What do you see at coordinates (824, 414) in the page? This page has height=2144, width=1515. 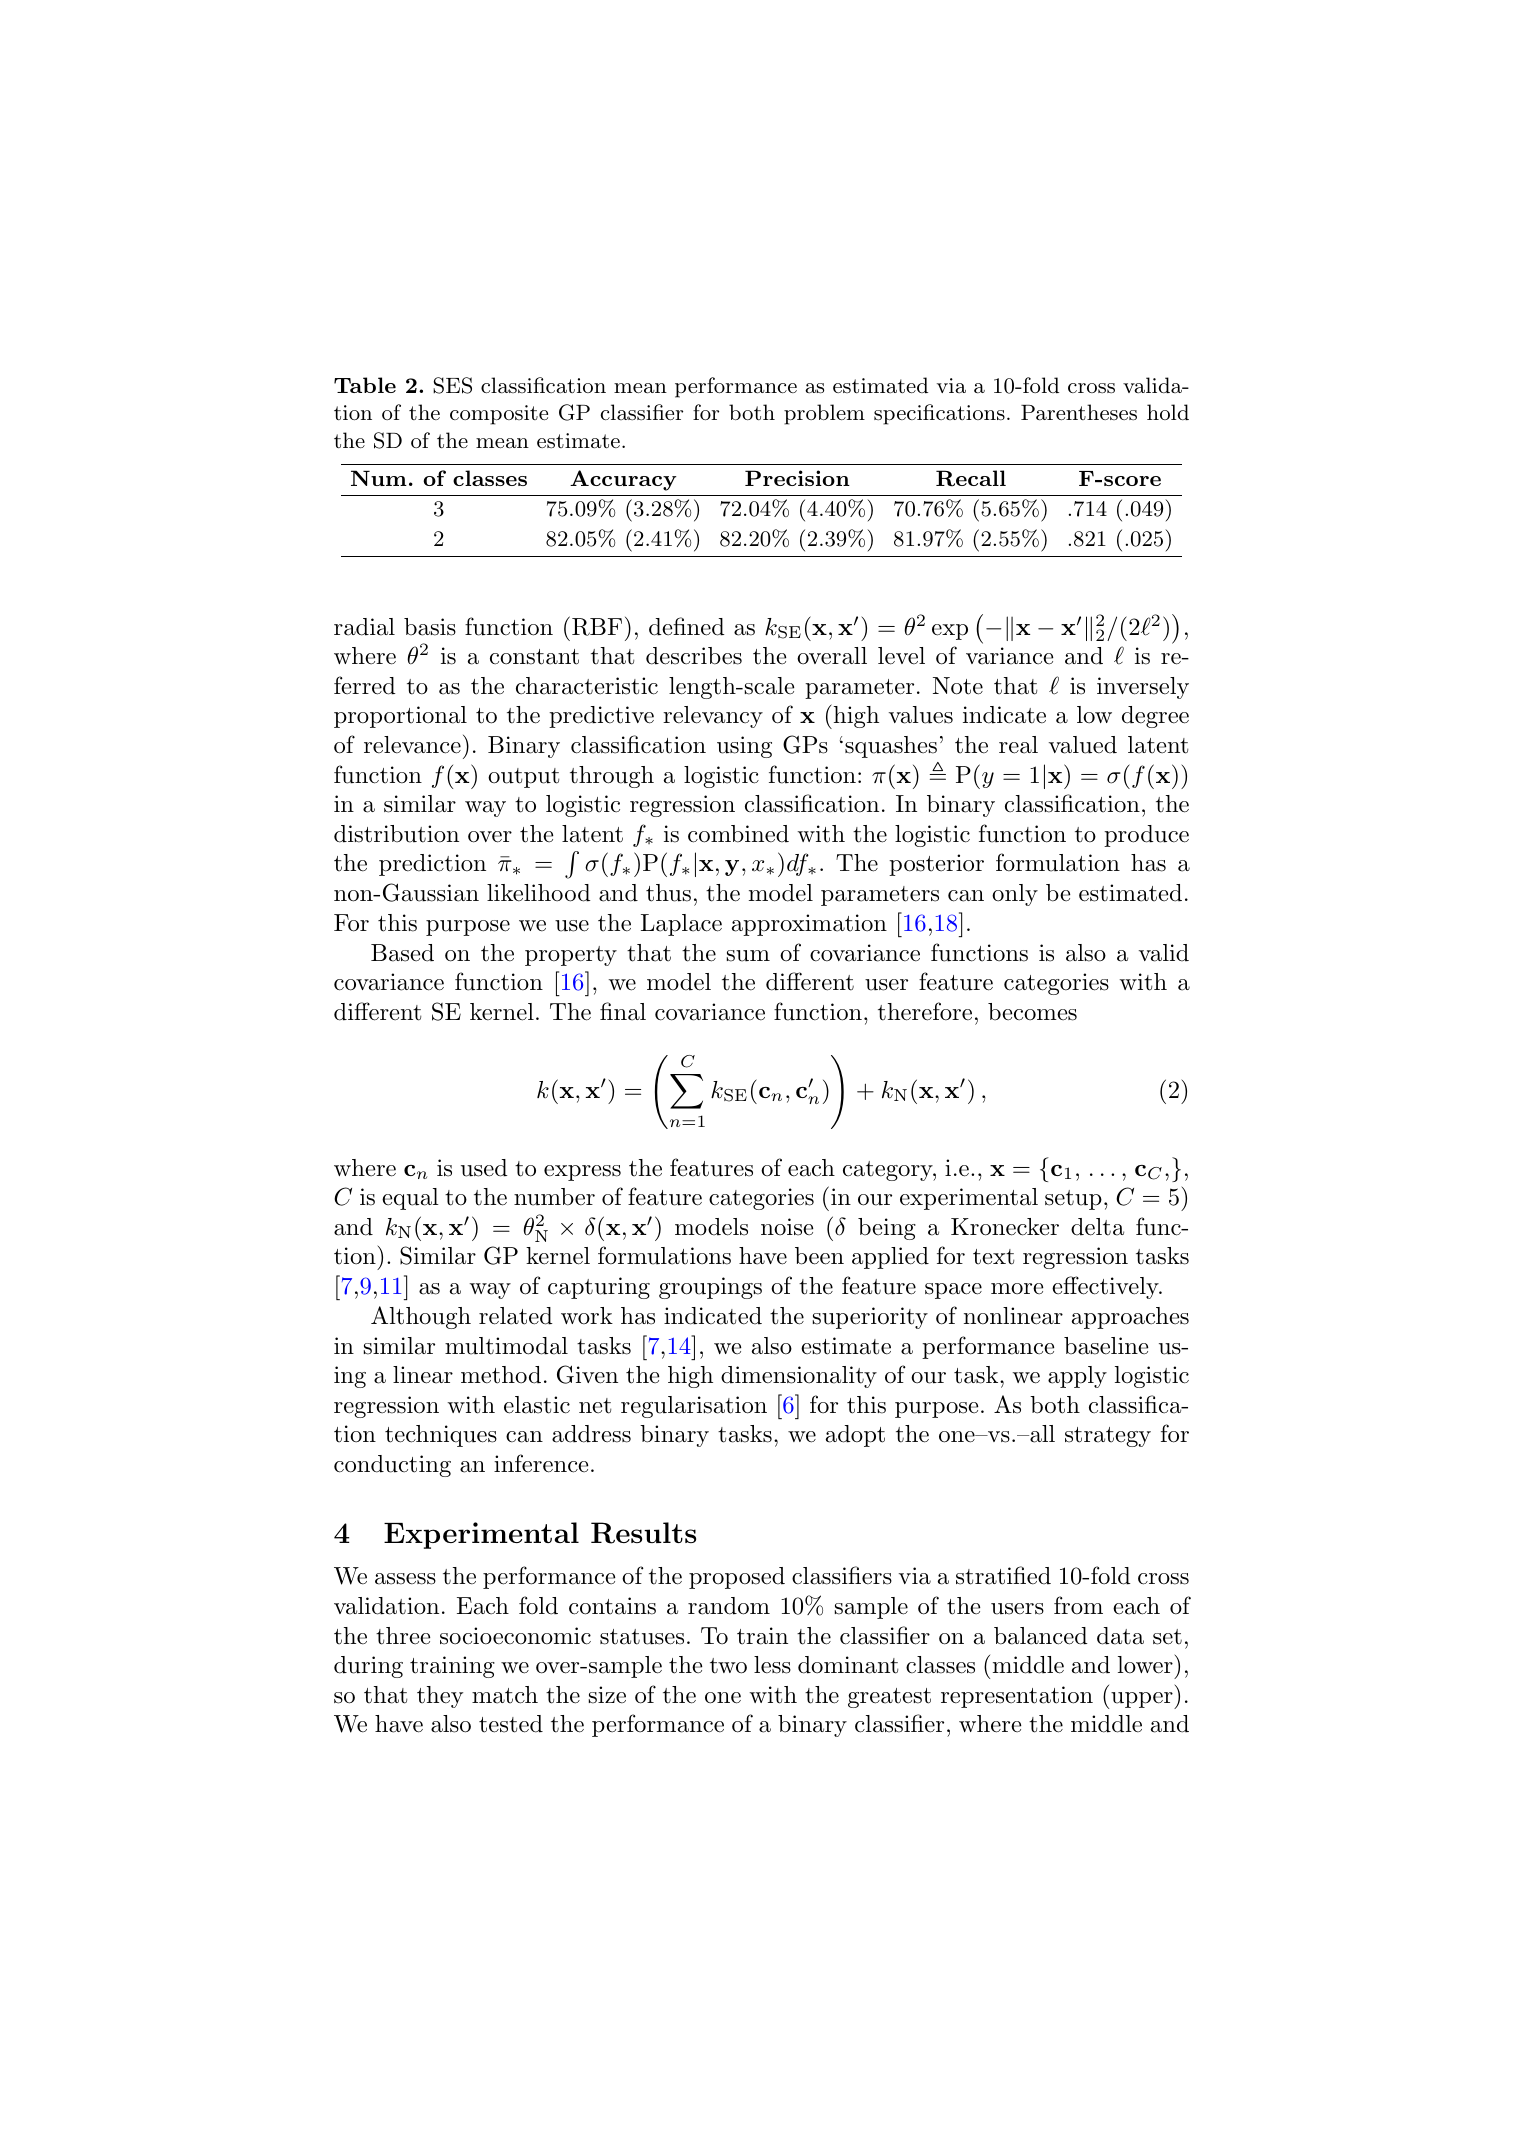 I see `problem` at bounding box center [824, 414].
